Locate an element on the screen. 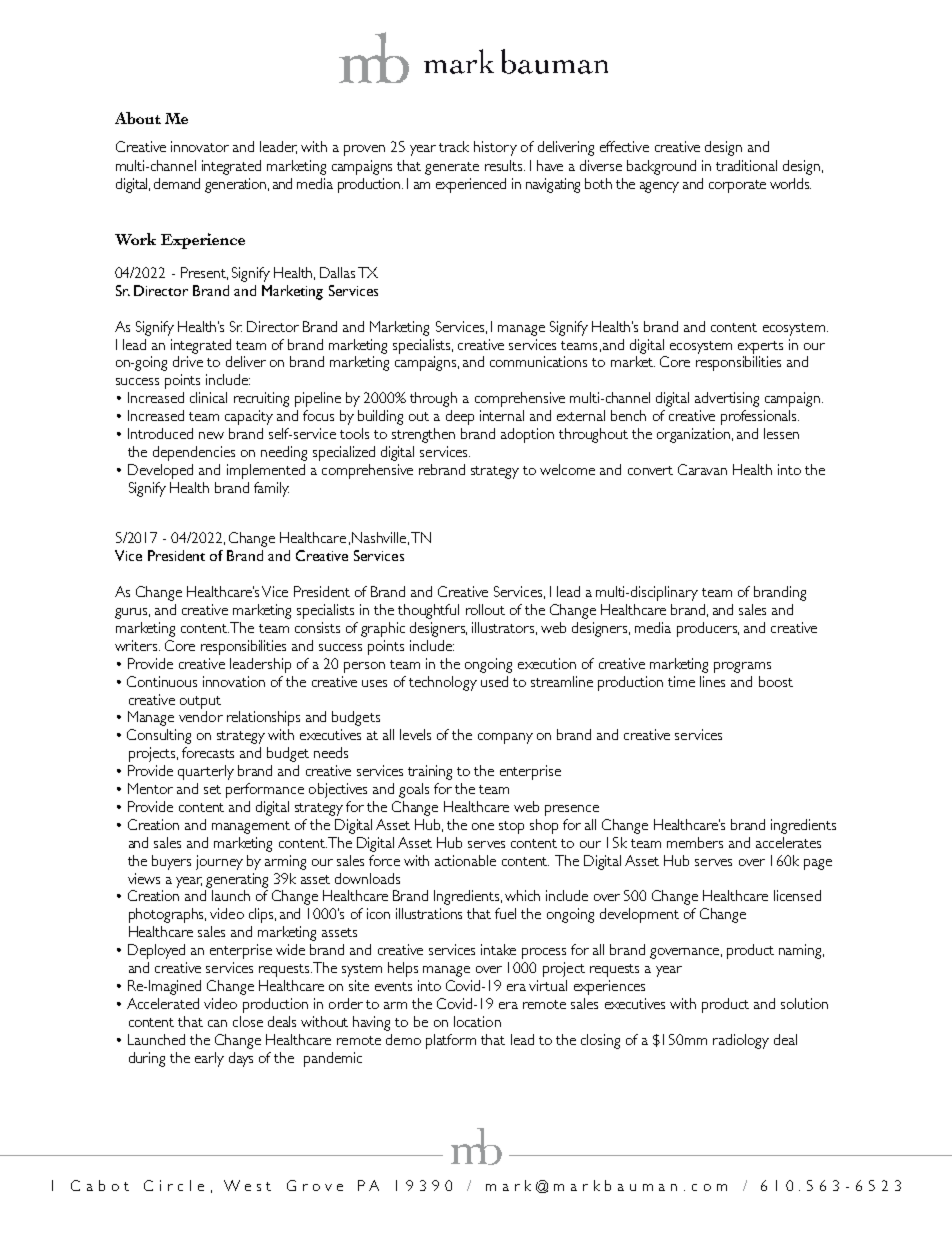 The width and height of the screenshot is (952, 1233). company is located at coordinates (505, 738).
